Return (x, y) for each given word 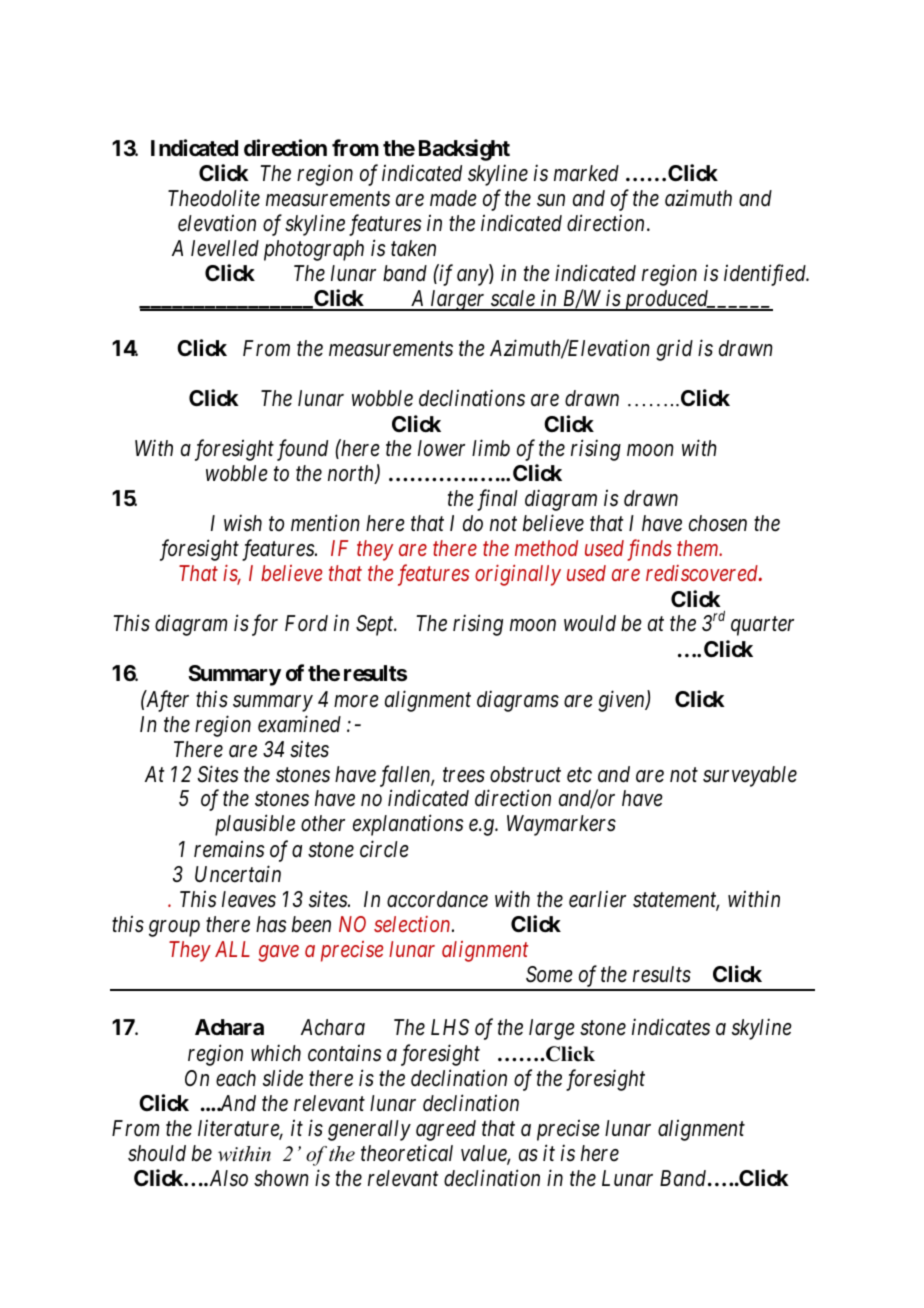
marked (586, 173)
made (453, 198)
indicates (671, 1027)
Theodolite (214, 198)
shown (281, 1178)
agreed (446, 1130)
